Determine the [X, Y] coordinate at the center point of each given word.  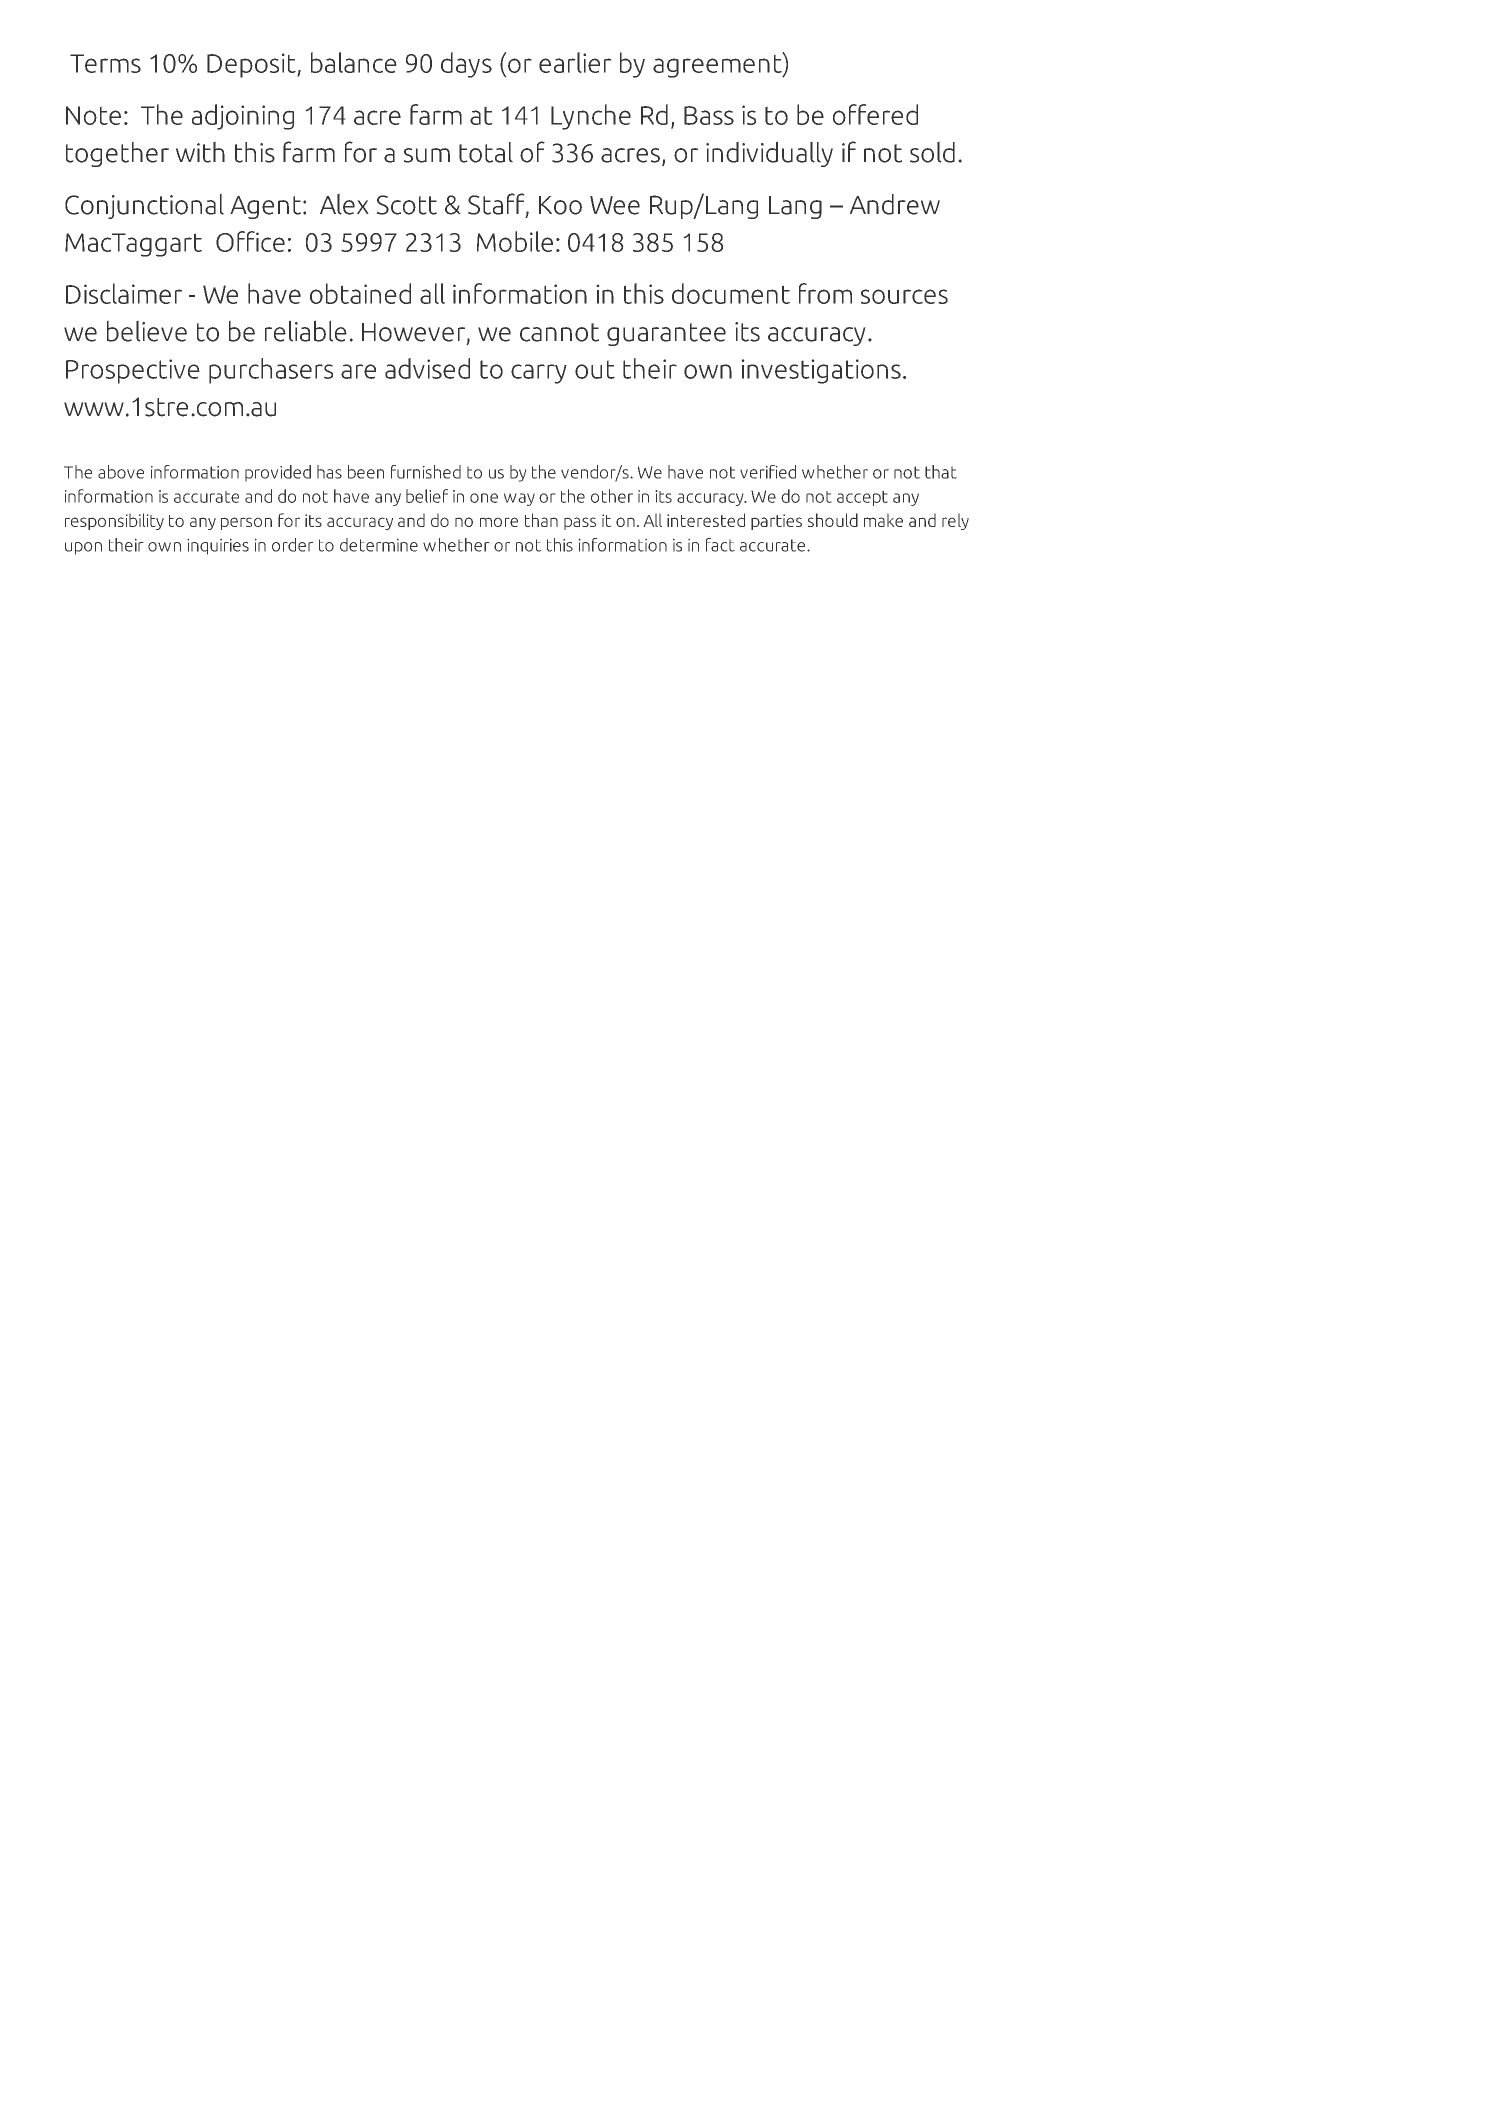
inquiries [218, 546]
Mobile [515, 241]
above [121, 472]
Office [250, 241]
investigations [821, 371]
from [825, 293]
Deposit [252, 65]
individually [769, 154]
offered [875, 114]
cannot [559, 332]
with [200, 152]
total [486, 152]
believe [147, 331]
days [466, 65]
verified [768, 472]
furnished [426, 472]
